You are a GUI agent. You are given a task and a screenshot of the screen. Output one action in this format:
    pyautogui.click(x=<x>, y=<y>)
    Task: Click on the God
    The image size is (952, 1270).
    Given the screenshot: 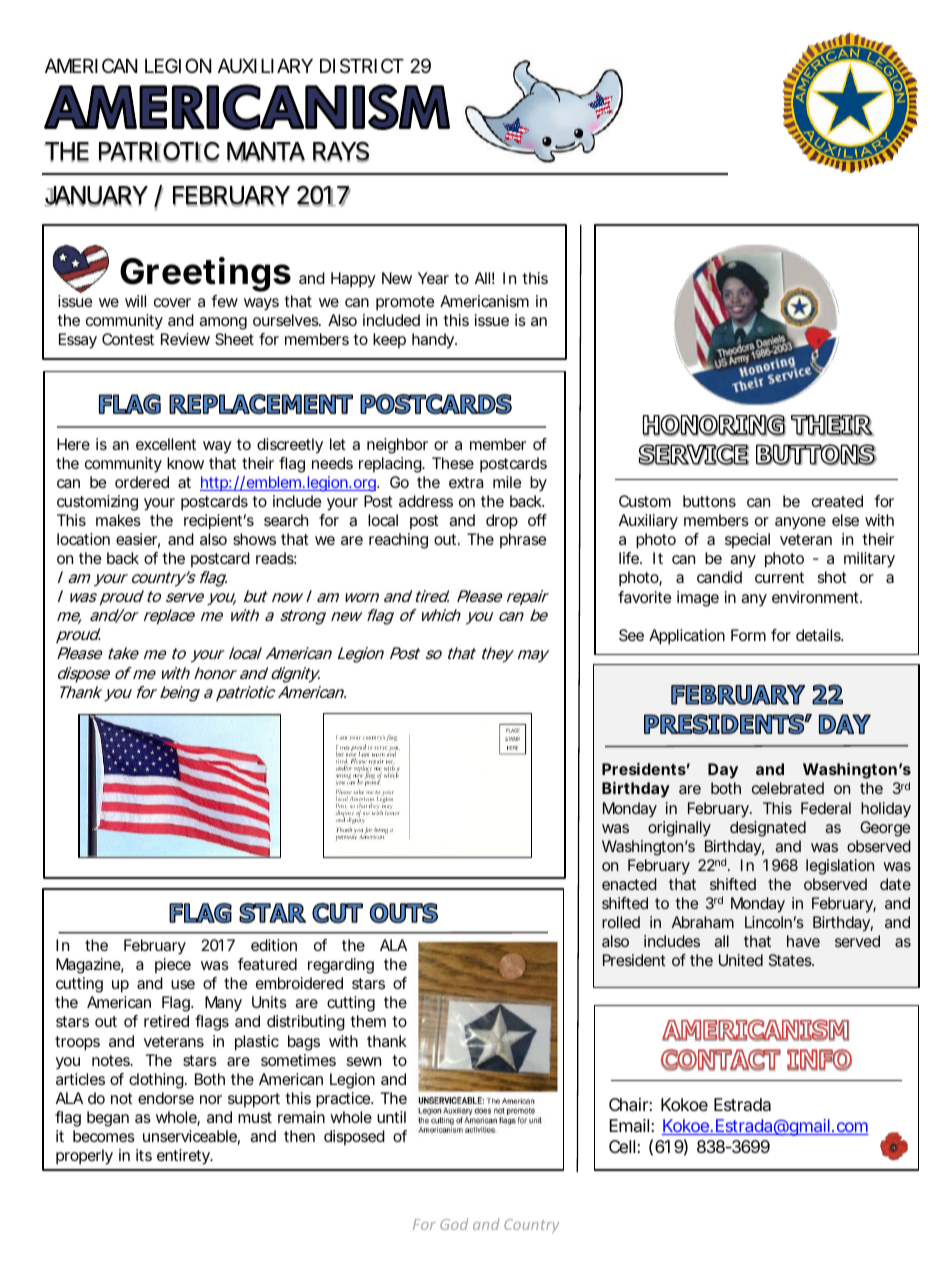 What is the action you would take?
    pyautogui.click(x=454, y=1224)
